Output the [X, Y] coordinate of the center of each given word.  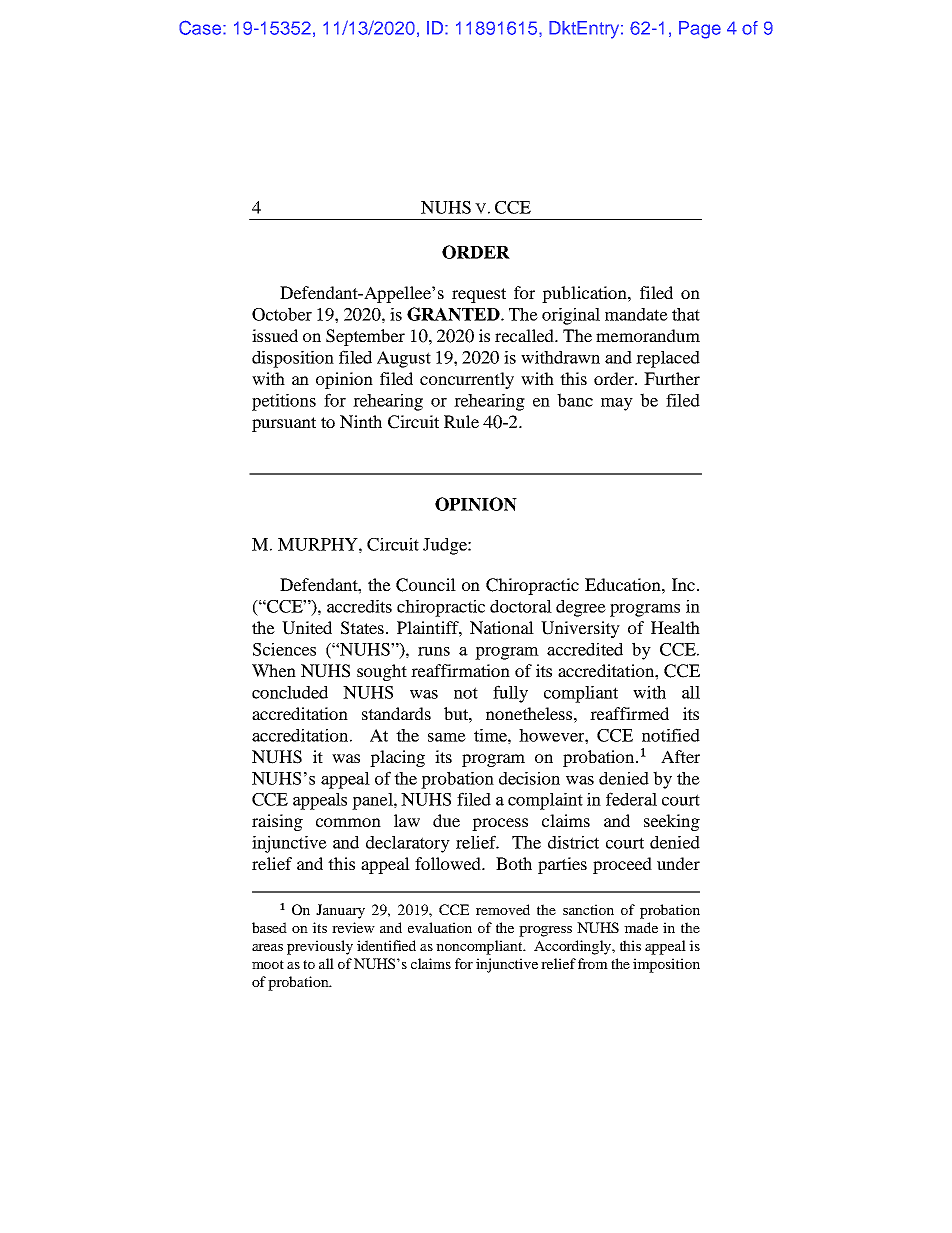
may [617, 404]
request [479, 295]
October [282, 314]
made [641, 927]
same [447, 737]
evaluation [440, 927]
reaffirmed [629, 713]
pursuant [284, 424]
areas [267, 947]
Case [201, 27]
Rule [461, 421]
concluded [290, 692]
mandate [636, 314]
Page [700, 30]
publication [585, 294]
